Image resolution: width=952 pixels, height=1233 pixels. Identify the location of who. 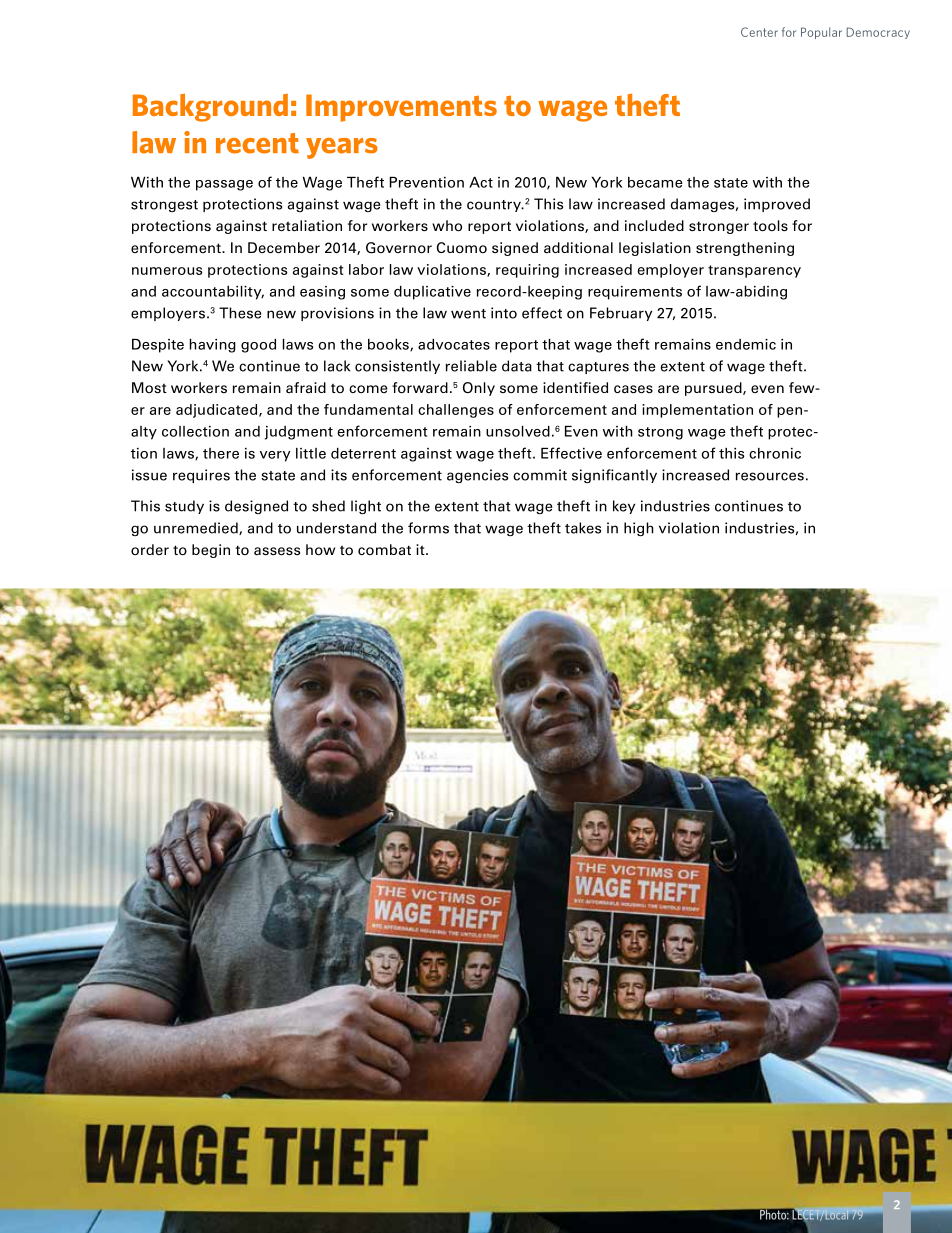
(447, 226).
